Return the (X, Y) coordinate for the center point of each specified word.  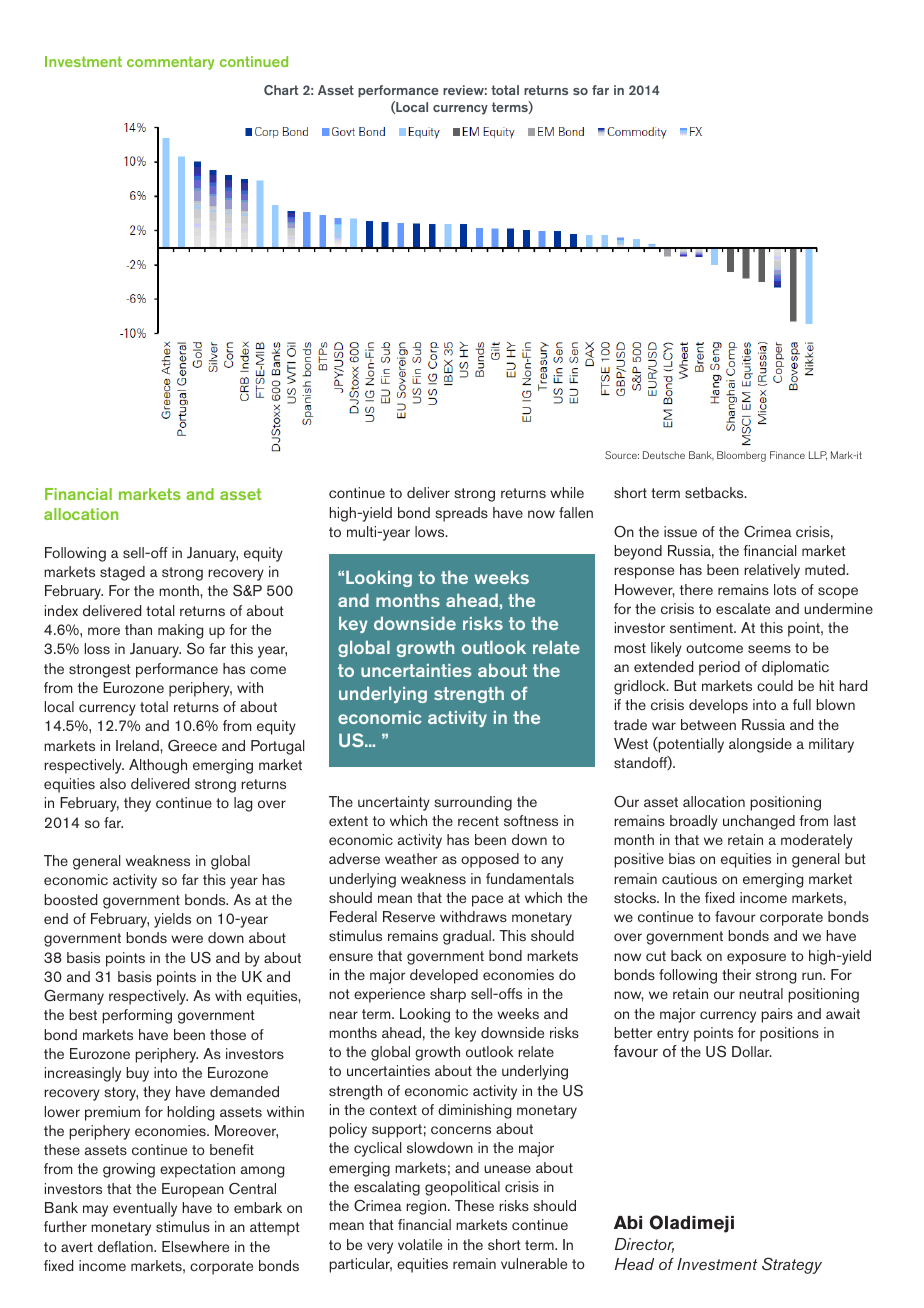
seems (769, 649)
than (138, 629)
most (630, 648)
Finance (787, 455)
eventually (145, 1209)
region (427, 1207)
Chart (281, 90)
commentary (170, 63)
